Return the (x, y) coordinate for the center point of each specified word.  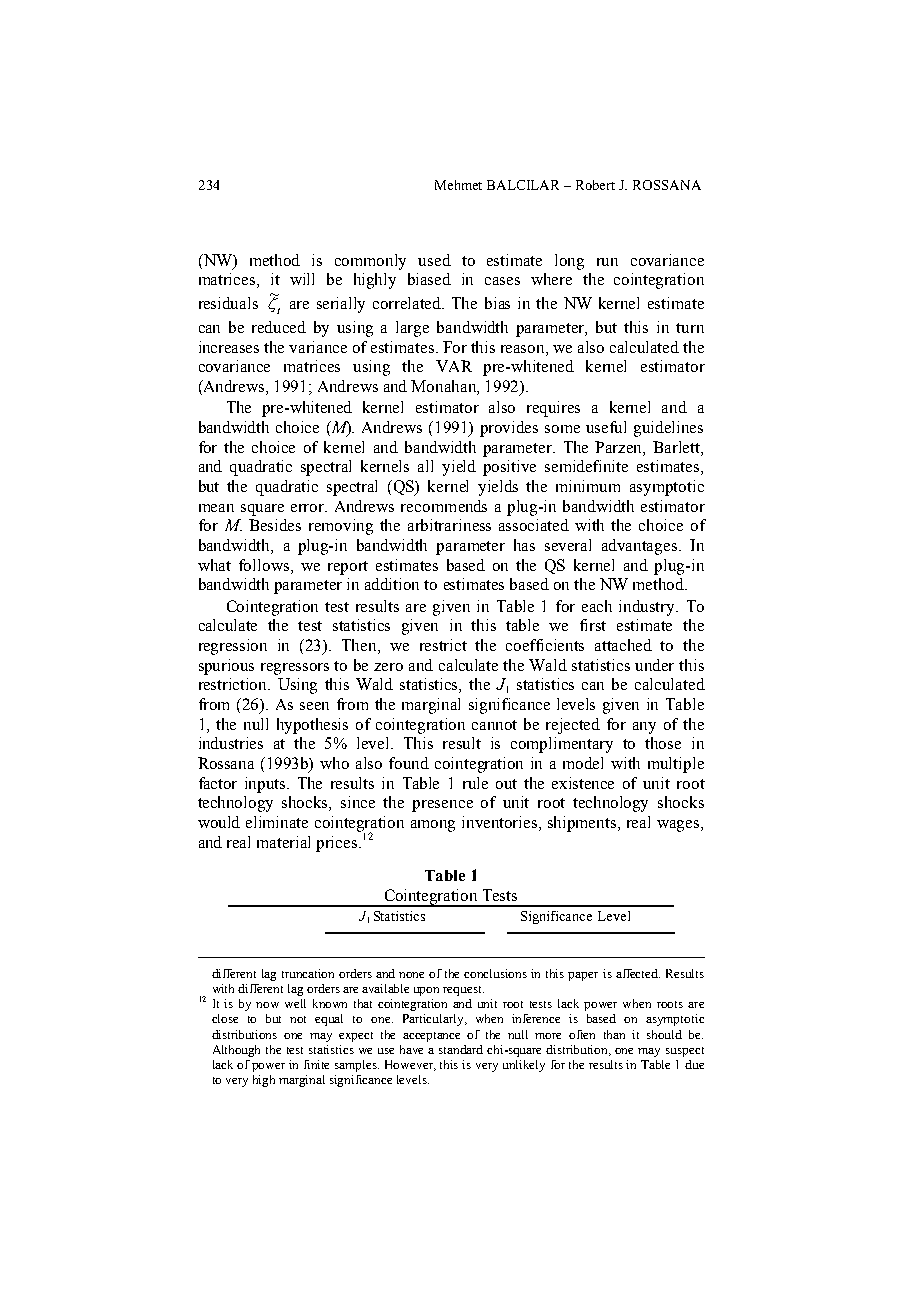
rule (475, 783)
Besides (275, 525)
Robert (595, 185)
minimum (588, 486)
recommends (444, 506)
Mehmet (458, 185)
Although (236, 1051)
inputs (266, 785)
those (663, 743)
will (302, 279)
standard (461, 1049)
